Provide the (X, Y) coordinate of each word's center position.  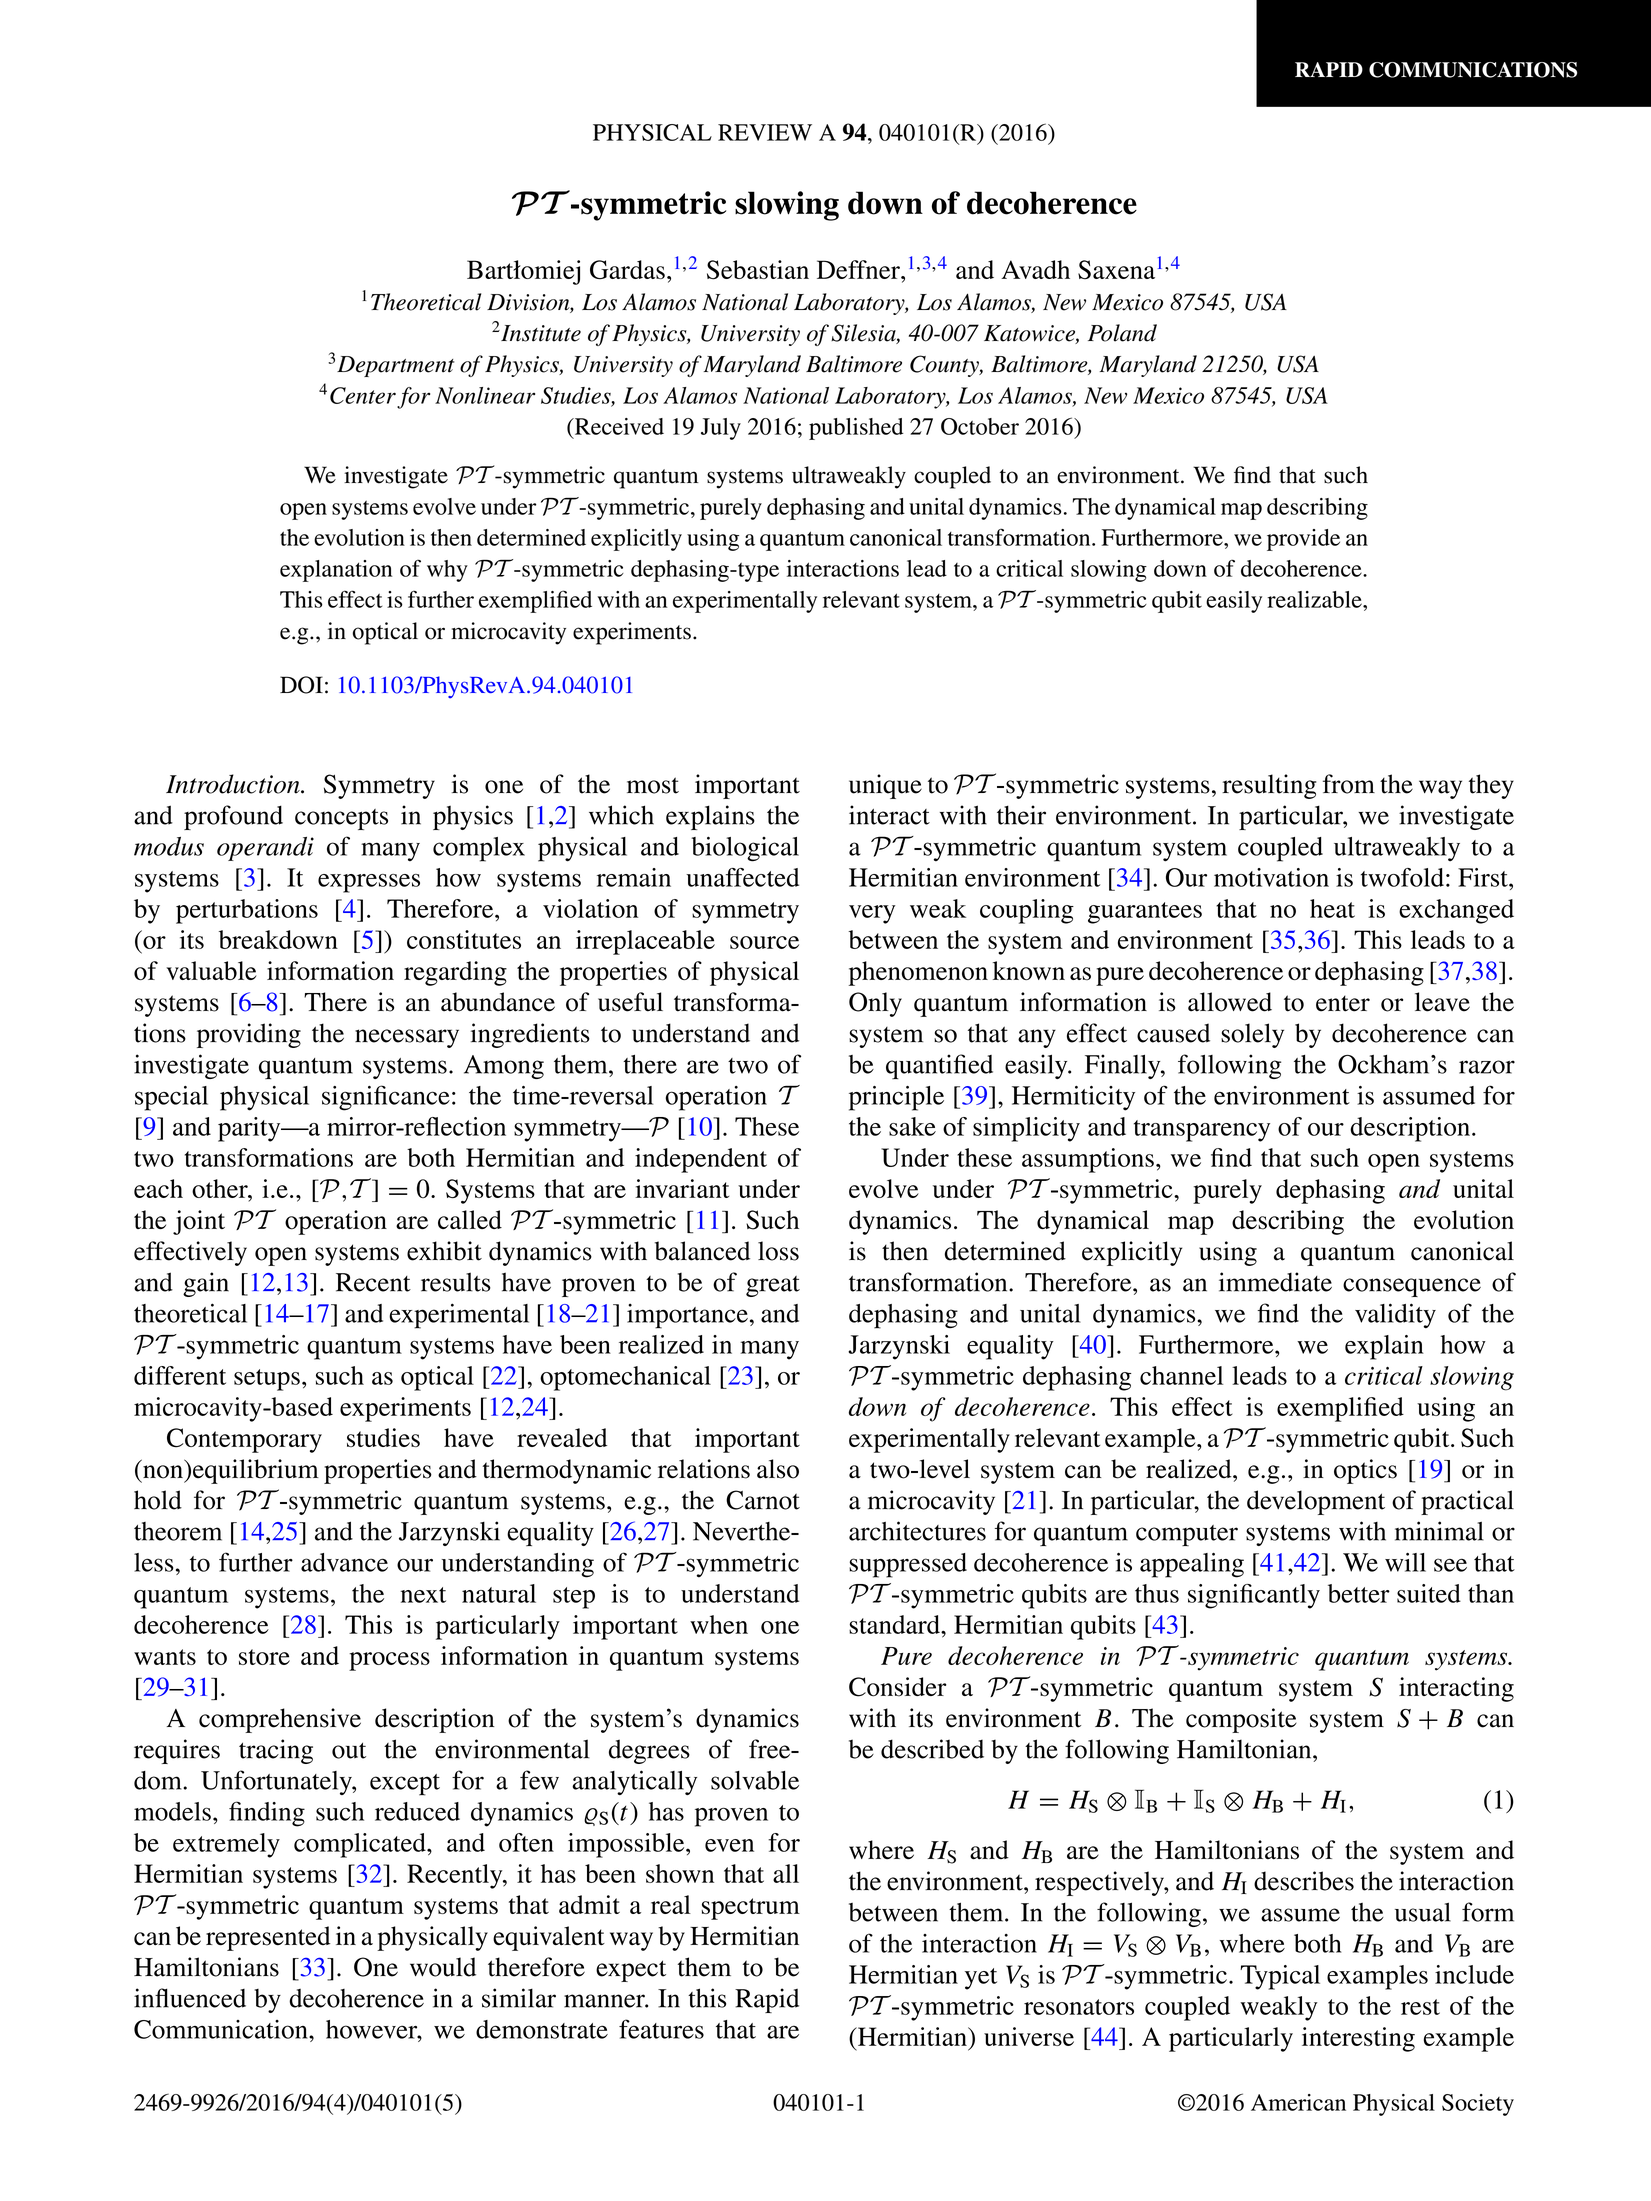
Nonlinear (485, 395)
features (661, 2029)
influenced (190, 1998)
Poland (1122, 333)
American (1298, 2102)
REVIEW (765, 132)
